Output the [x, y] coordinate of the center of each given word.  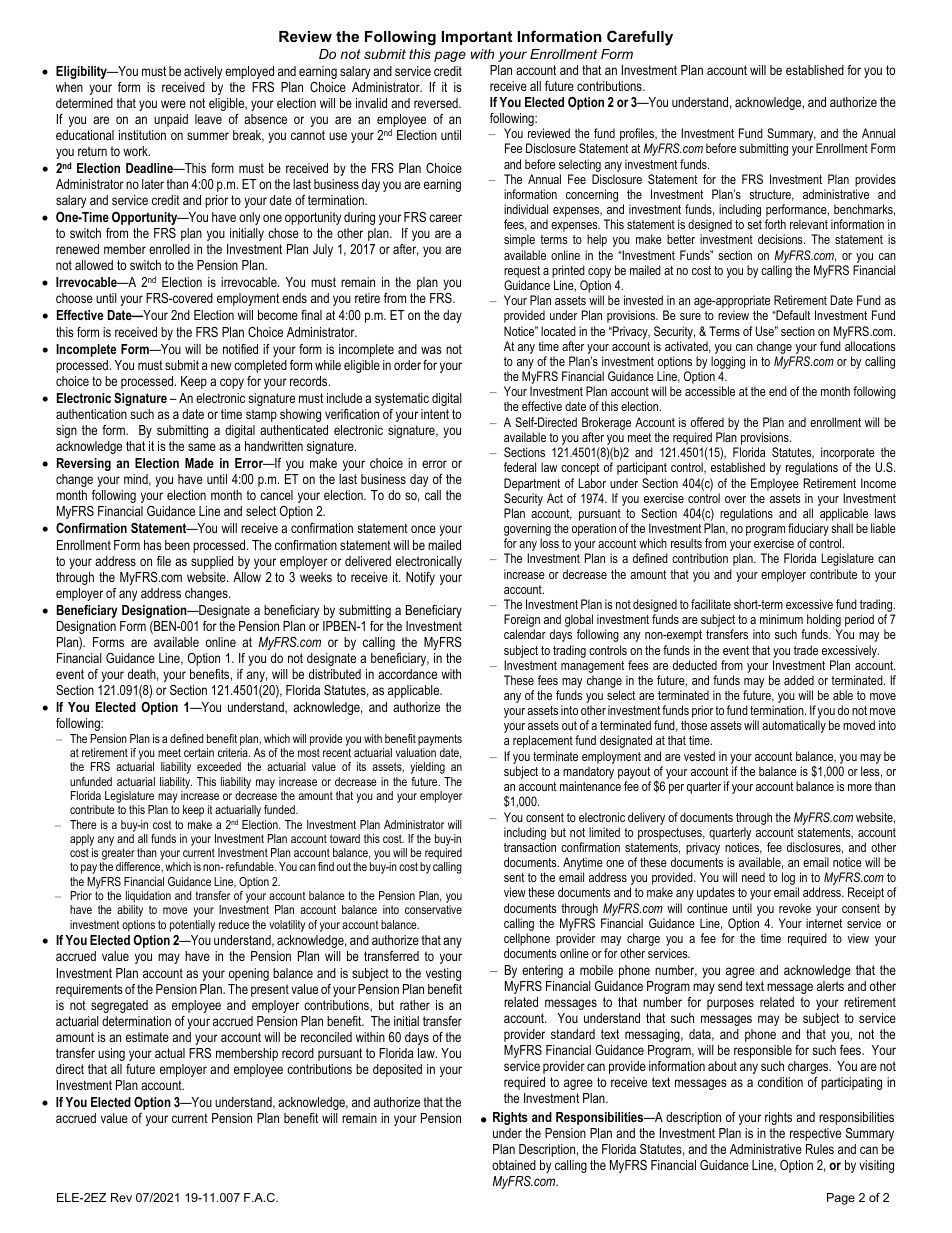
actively [203, 72]
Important [477, 38]
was [431, 350]
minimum [781, 619]
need [753, 877]
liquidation [148, 897]
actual [170, 1053]
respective [815, 1134]
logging [728, 364]
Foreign [522, 622]
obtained [514, 1165]
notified [240, 349]
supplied [212, 562]
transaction [530, 847]
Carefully [640, 38]
